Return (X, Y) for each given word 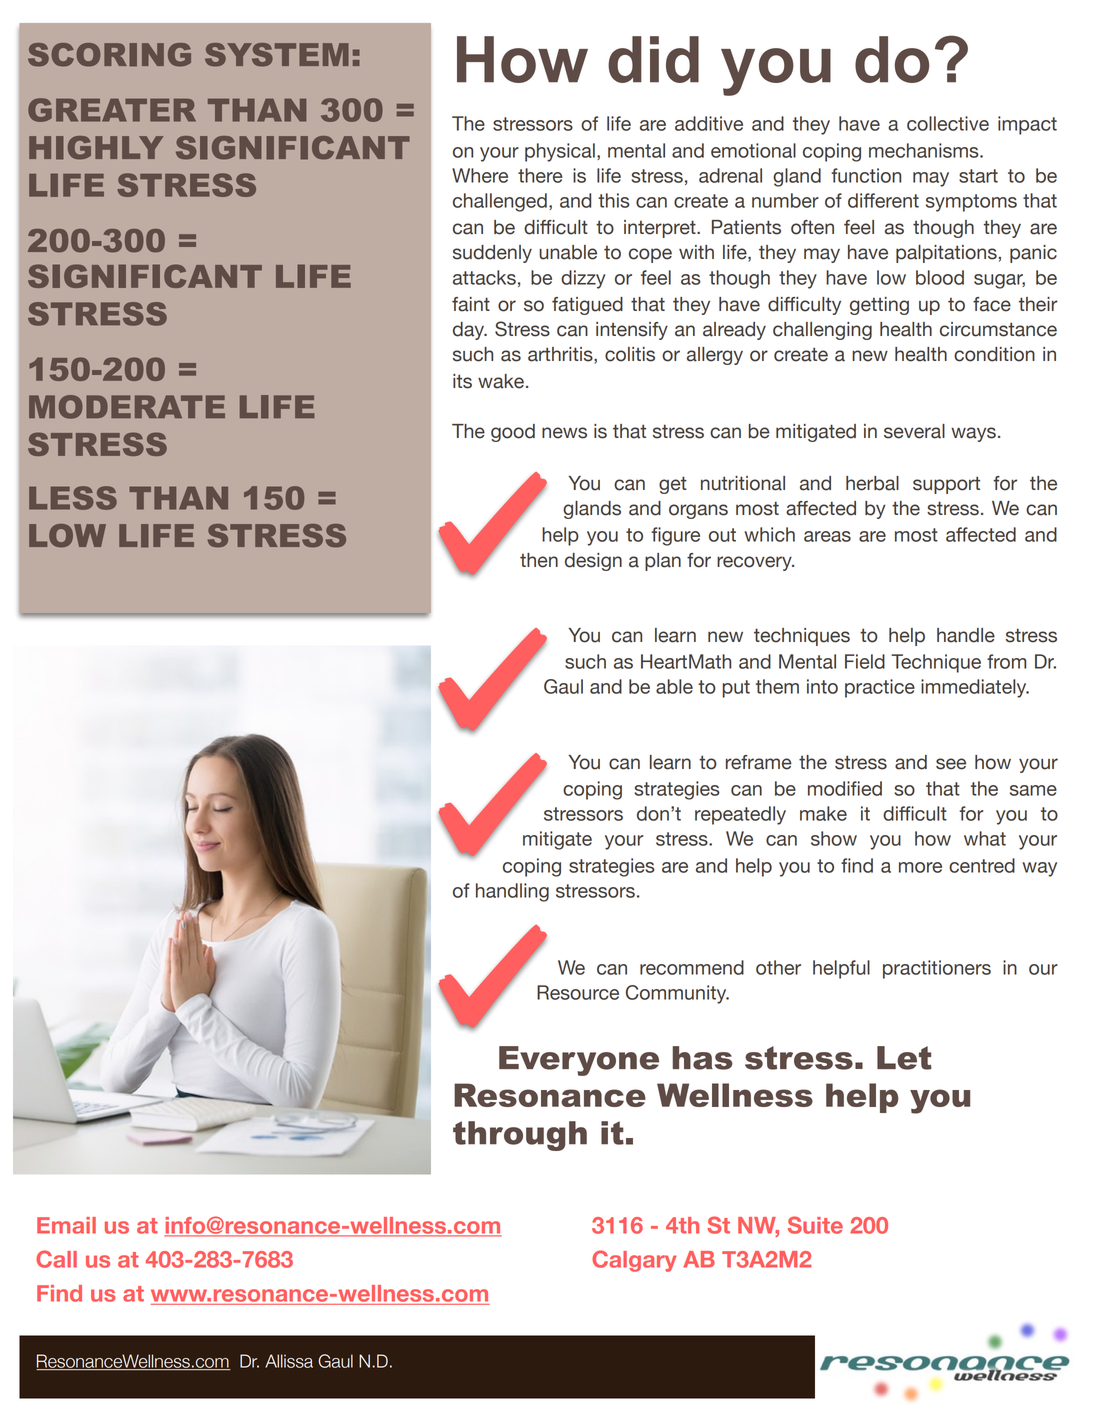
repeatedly (740, 815)
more (920, 867)
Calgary (634, 1261)
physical (560, 152)
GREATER (112, 110)
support (946, 485)
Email (66, 1225)
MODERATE (127, 407)
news (564, 433)
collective (948, 123)
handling (512, 892)
